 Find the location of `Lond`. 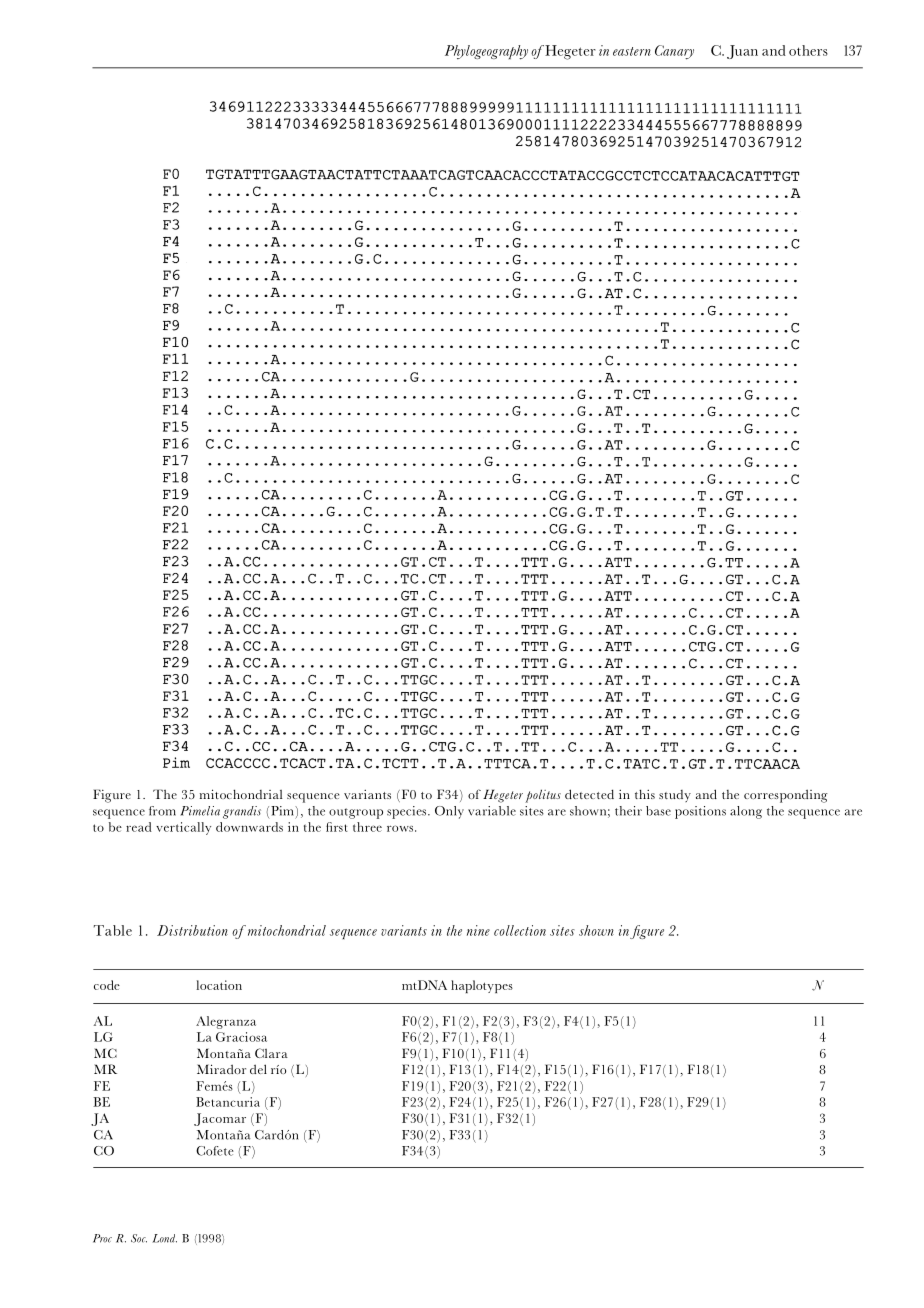

Lond is located at coordinates (164, 1238).
